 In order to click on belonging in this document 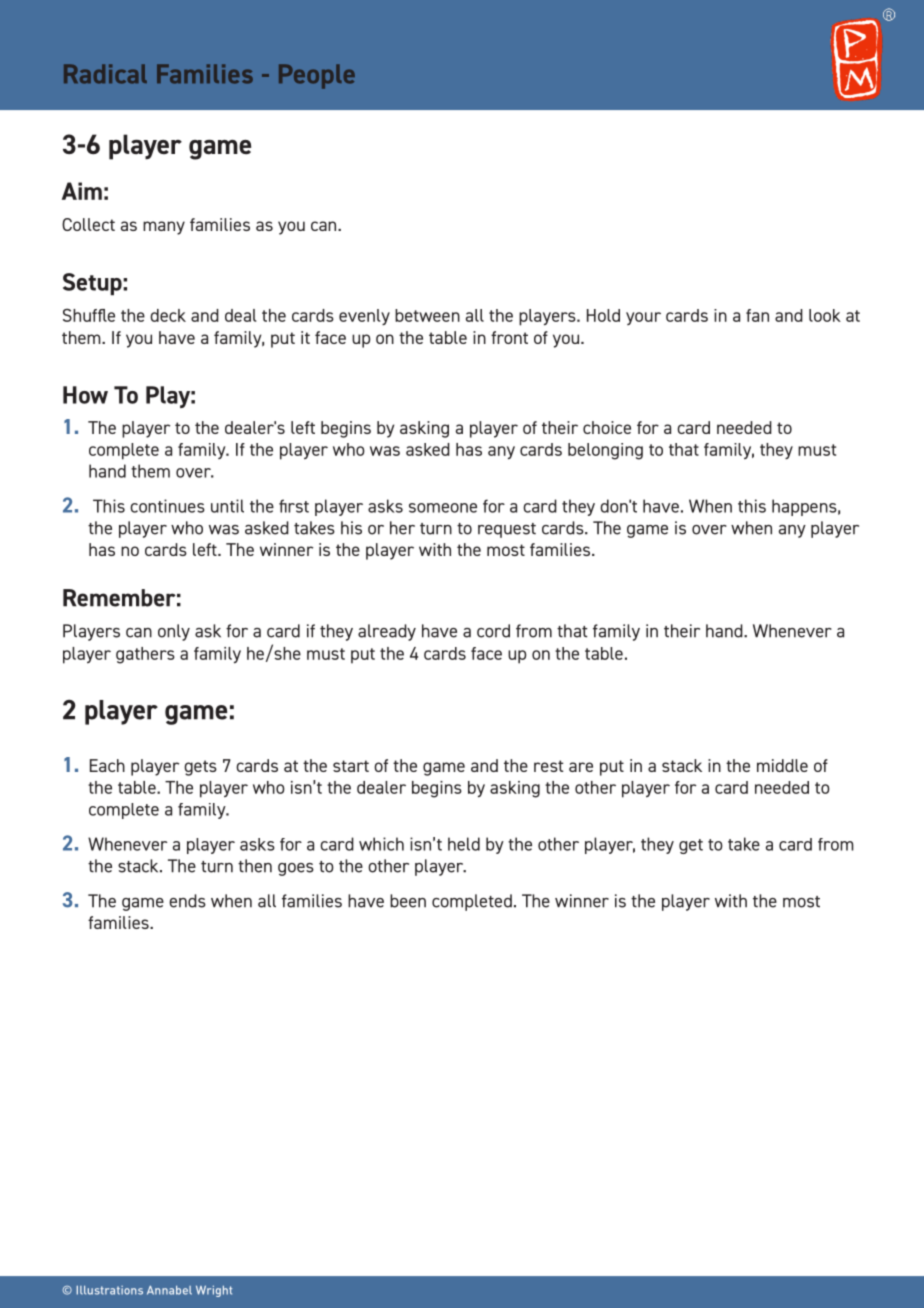, I will do `click(605, 451)`.
